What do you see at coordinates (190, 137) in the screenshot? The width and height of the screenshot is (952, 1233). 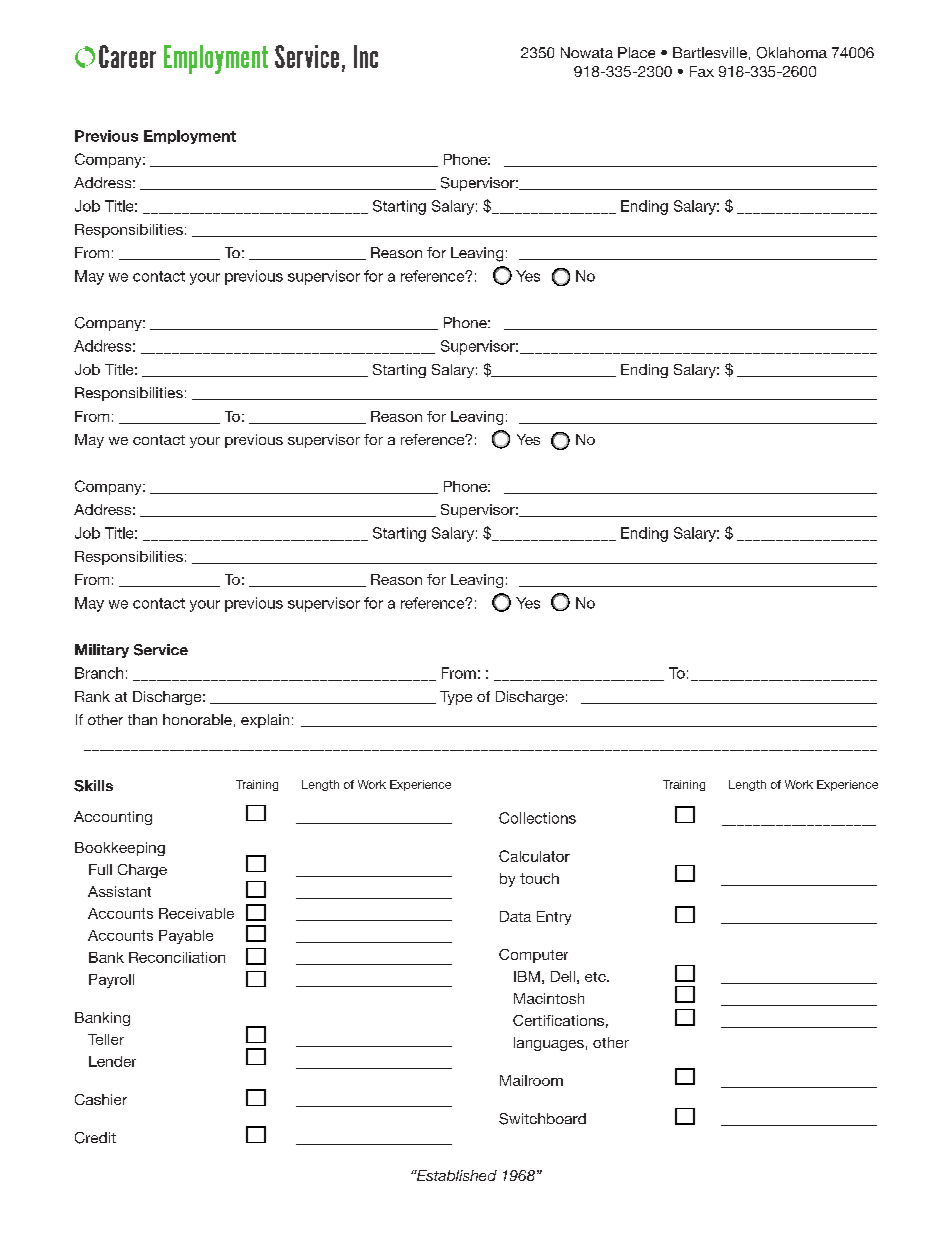 I see `Employment` at bounding box center [190, 137].
